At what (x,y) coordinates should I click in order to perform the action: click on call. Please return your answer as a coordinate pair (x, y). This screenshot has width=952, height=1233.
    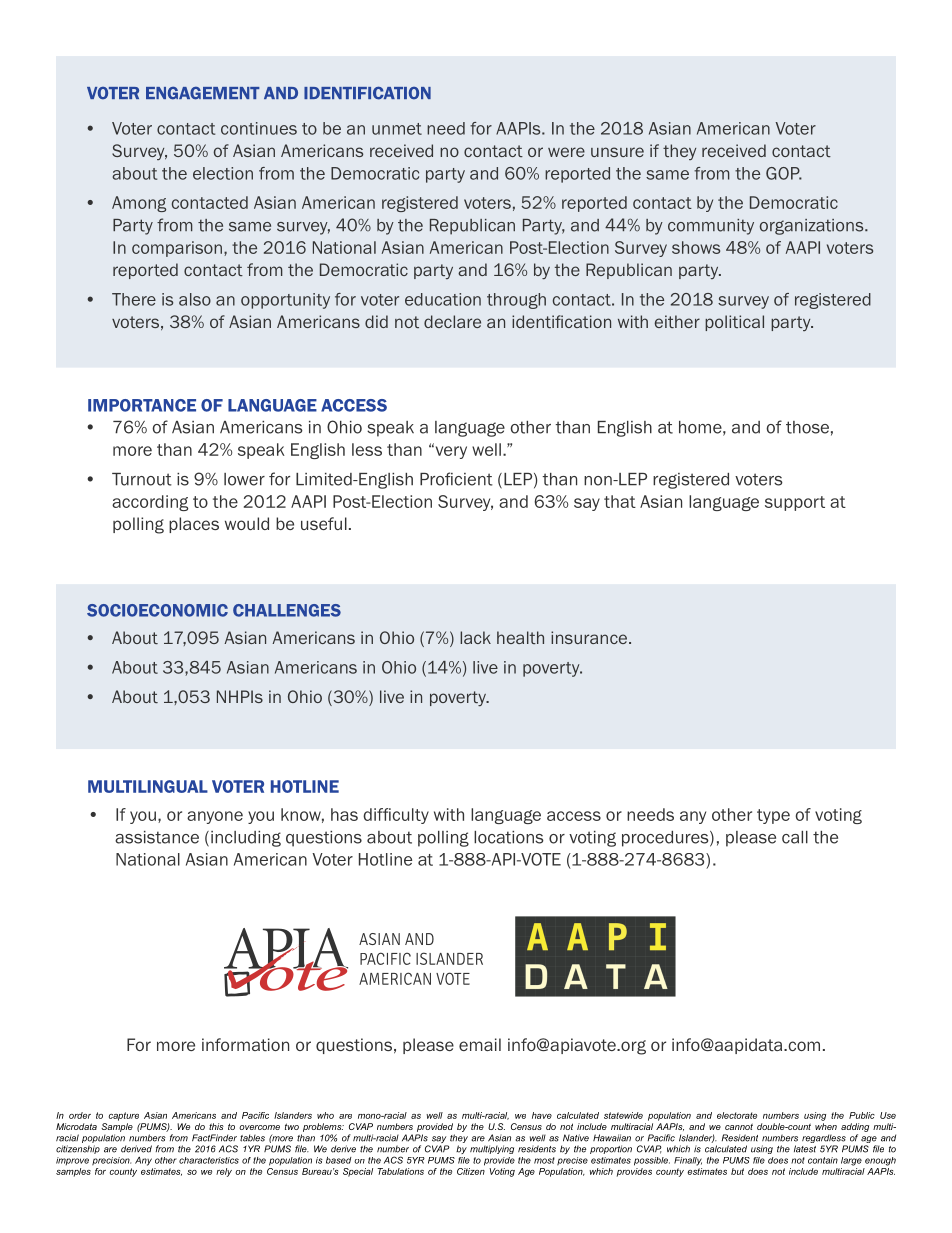
    Looking at the image, I should click on (795, 837).
